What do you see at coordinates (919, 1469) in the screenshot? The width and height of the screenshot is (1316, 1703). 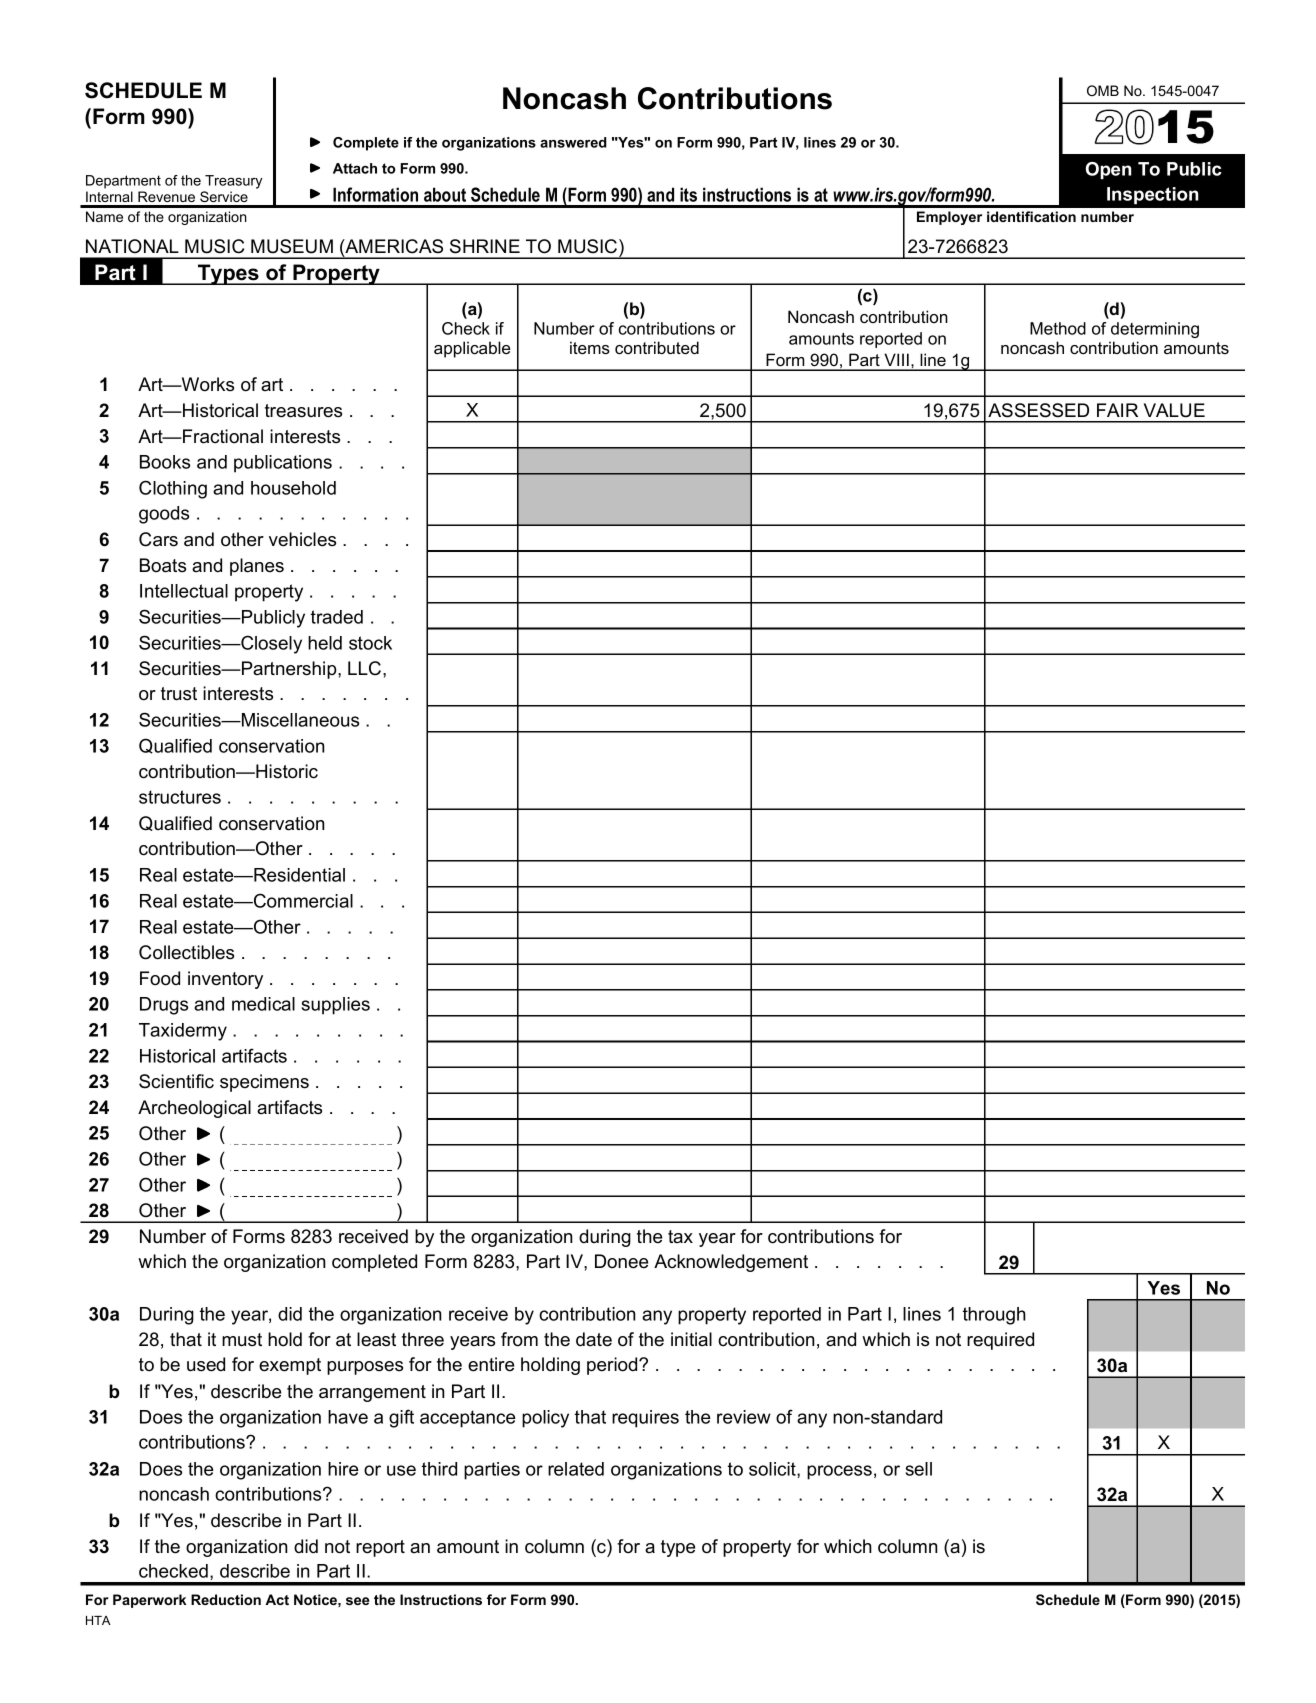 I see `sell` at bounding box center [919, 1469].
